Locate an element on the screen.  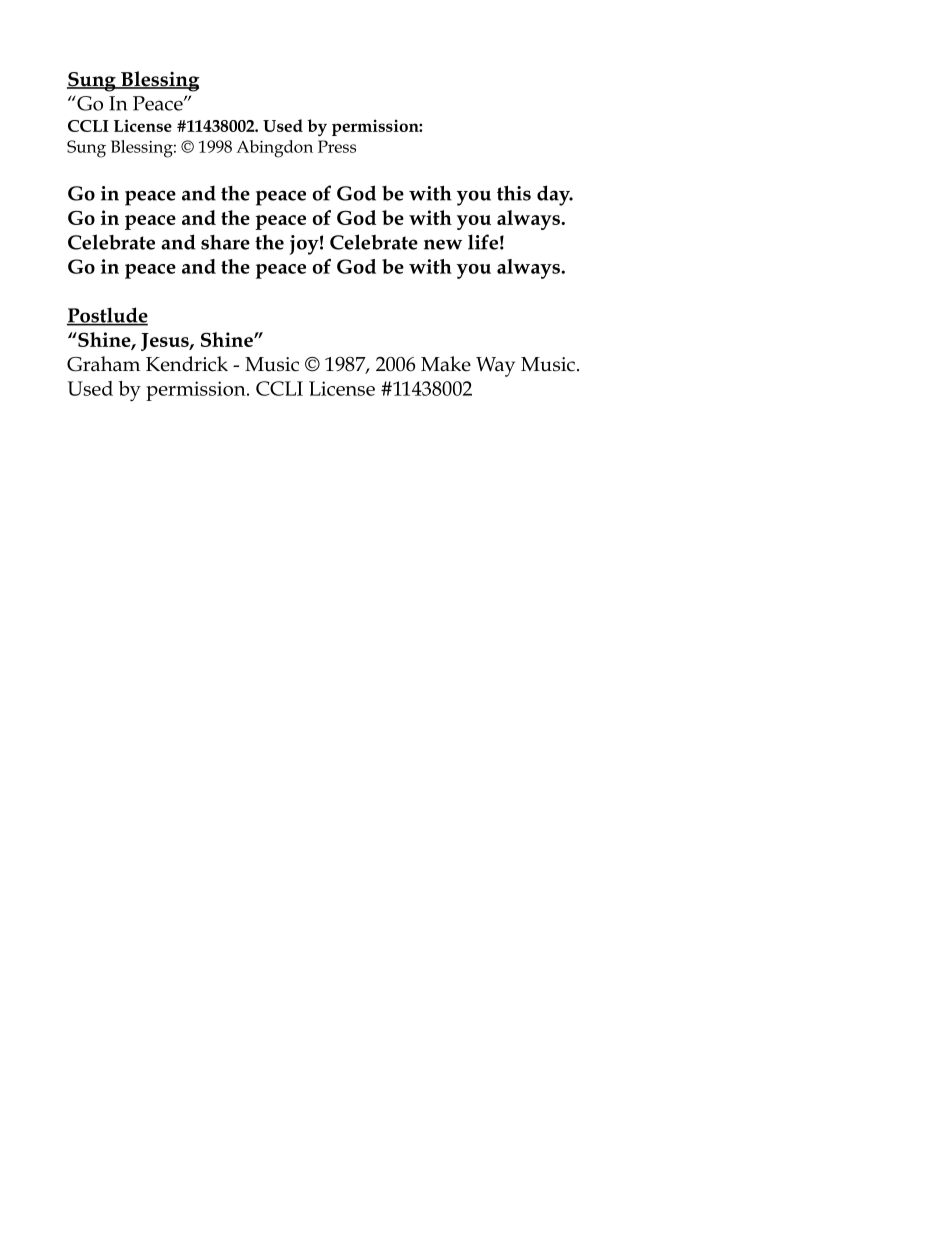
Graham is located at coordinates (103, 364).
